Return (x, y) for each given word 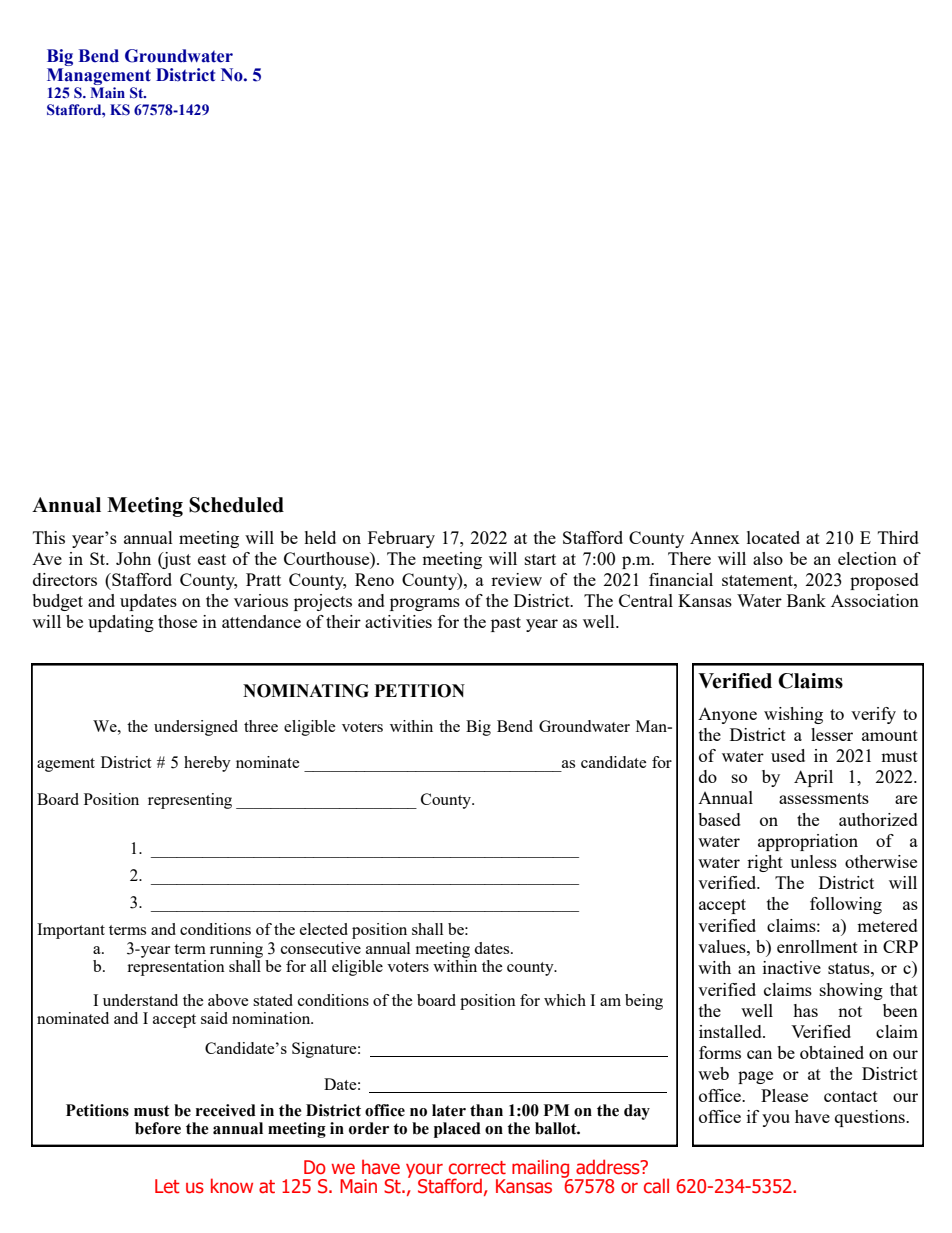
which (565, 1000)
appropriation (808, 842)
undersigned (196, 728)
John (133, 558)
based (719, 819)
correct (477, 1168)
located (773, 537)
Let (167, 1186)
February (401, 539)
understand (140, 1000)
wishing (793, 715)
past (506, 624)
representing (190, 801)
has (805, 1010)
